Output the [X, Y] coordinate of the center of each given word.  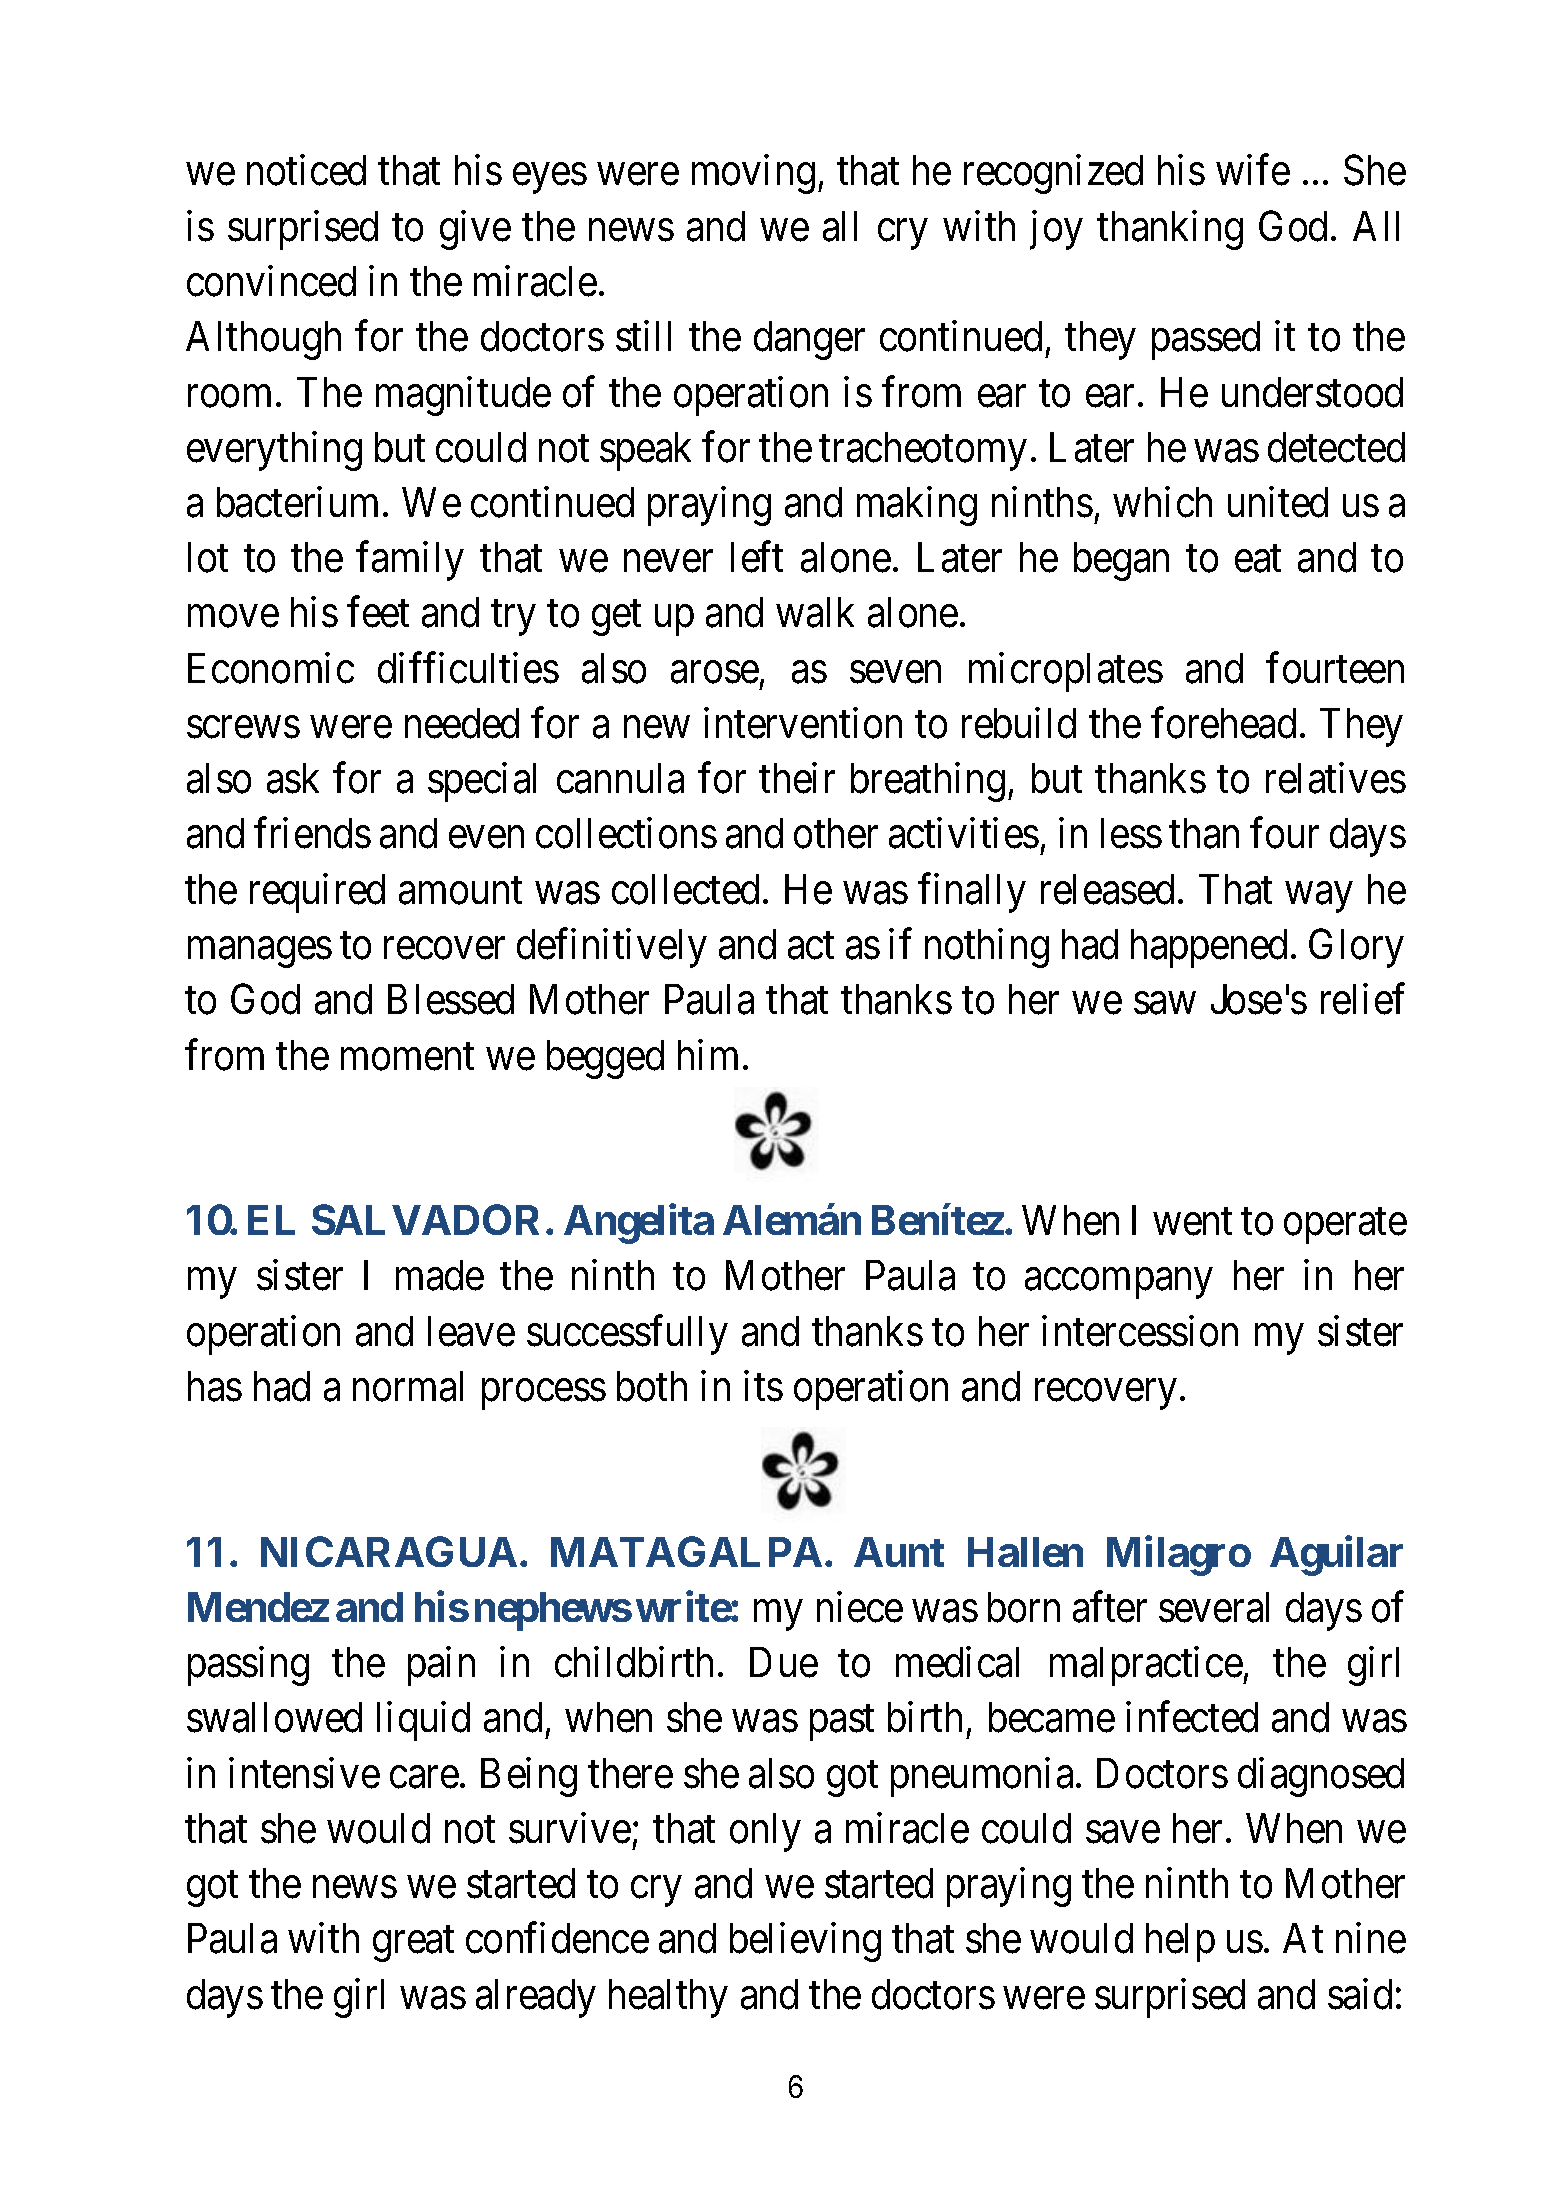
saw [1164, 1004]
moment [407, 1057]
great [413, 1944]
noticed [306, 170]
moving [753, 174]
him [708, 1054]
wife [1253, 170]
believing [805, 1942]
